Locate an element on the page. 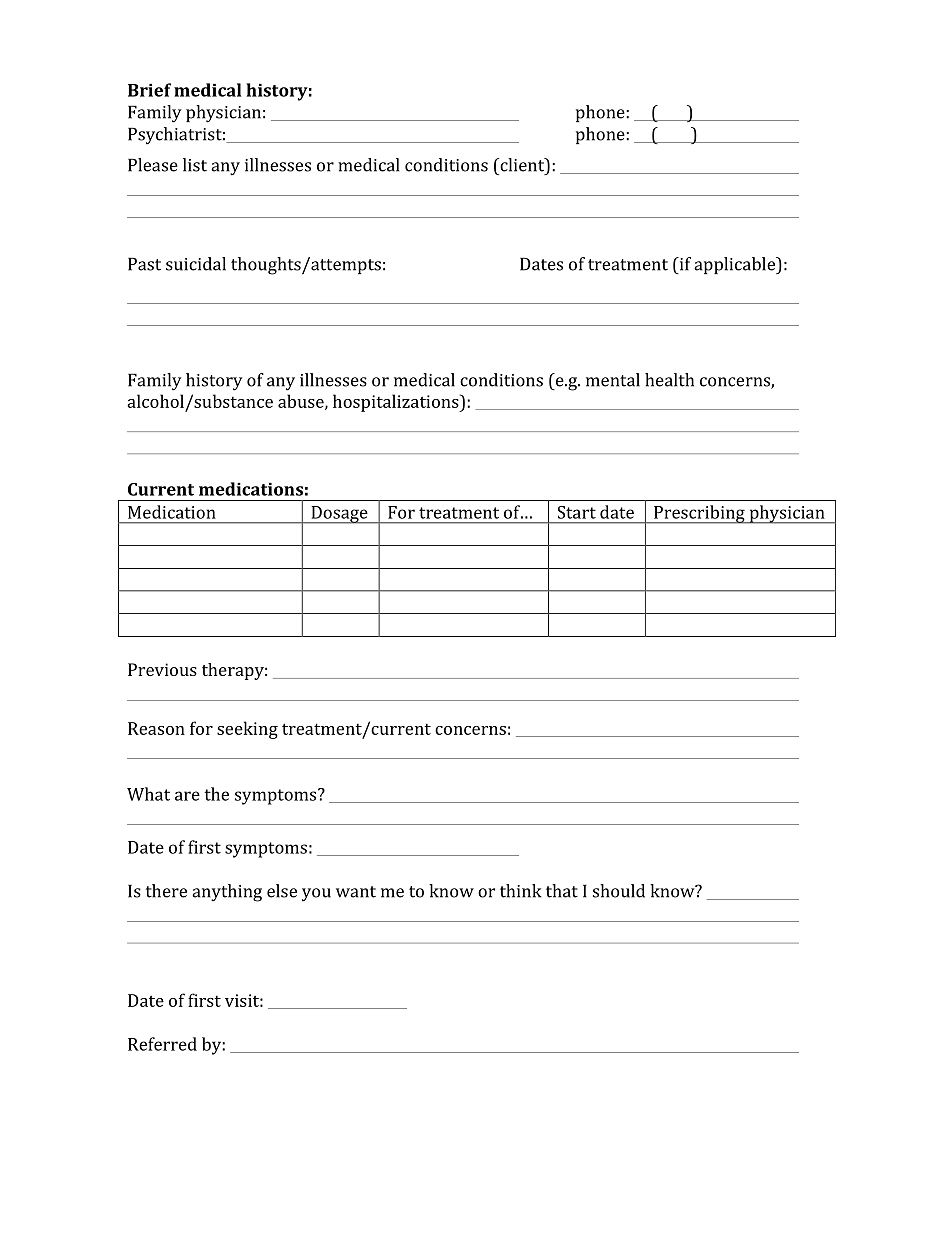 The image size is (952, 1233). list is located at coordinates (195, 165).
